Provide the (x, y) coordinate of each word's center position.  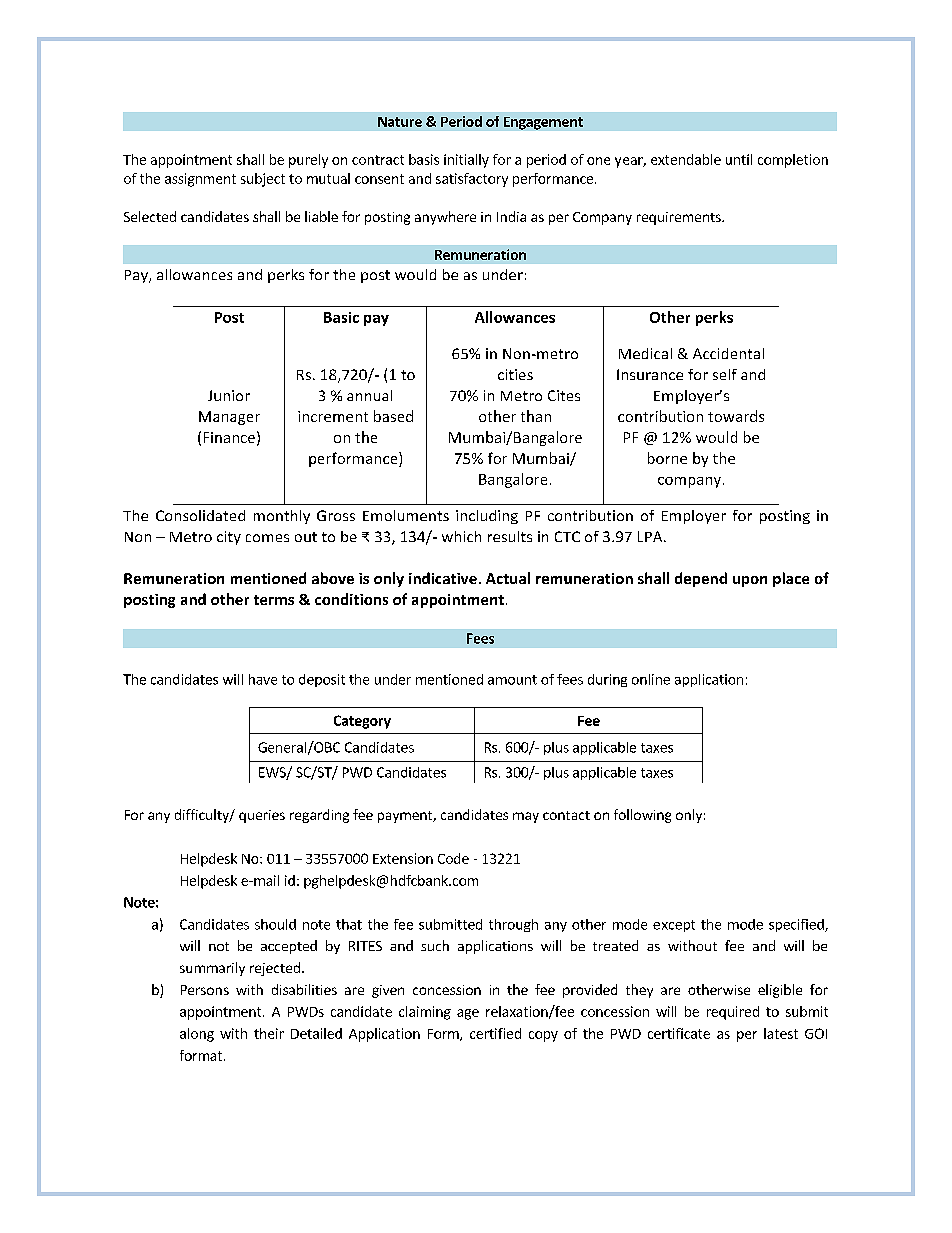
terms (274, 600)
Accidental (728, 353)
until (739, 159)
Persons (205, 990)
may (526, 817)
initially (466, 161)
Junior (229, 395)
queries (262, 816)
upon (750, 581)
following (642, 816)
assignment (200, 180)
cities (515, 374)
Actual (508, 578)
